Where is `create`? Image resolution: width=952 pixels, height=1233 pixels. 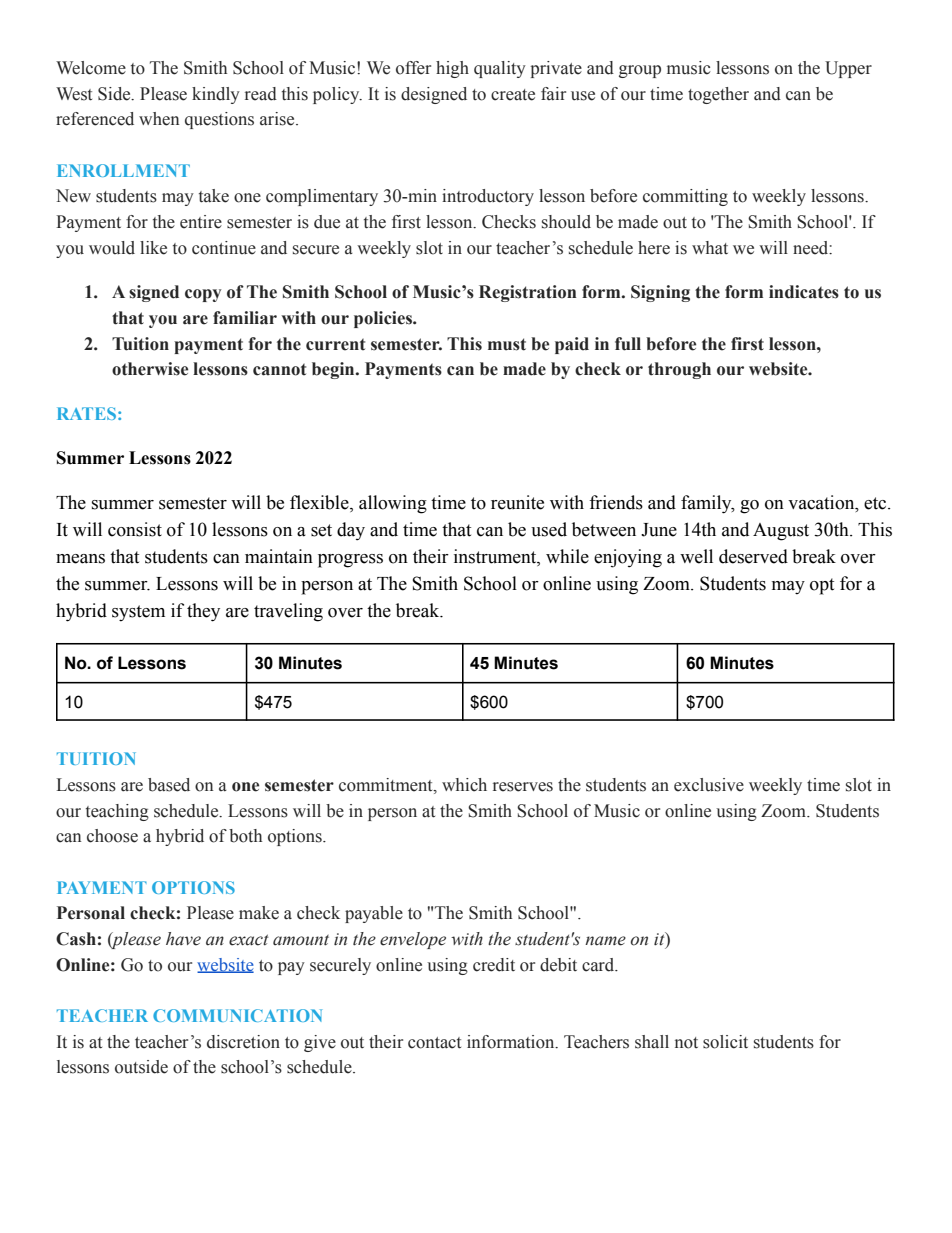 create is located at coordinates (513, 95).
